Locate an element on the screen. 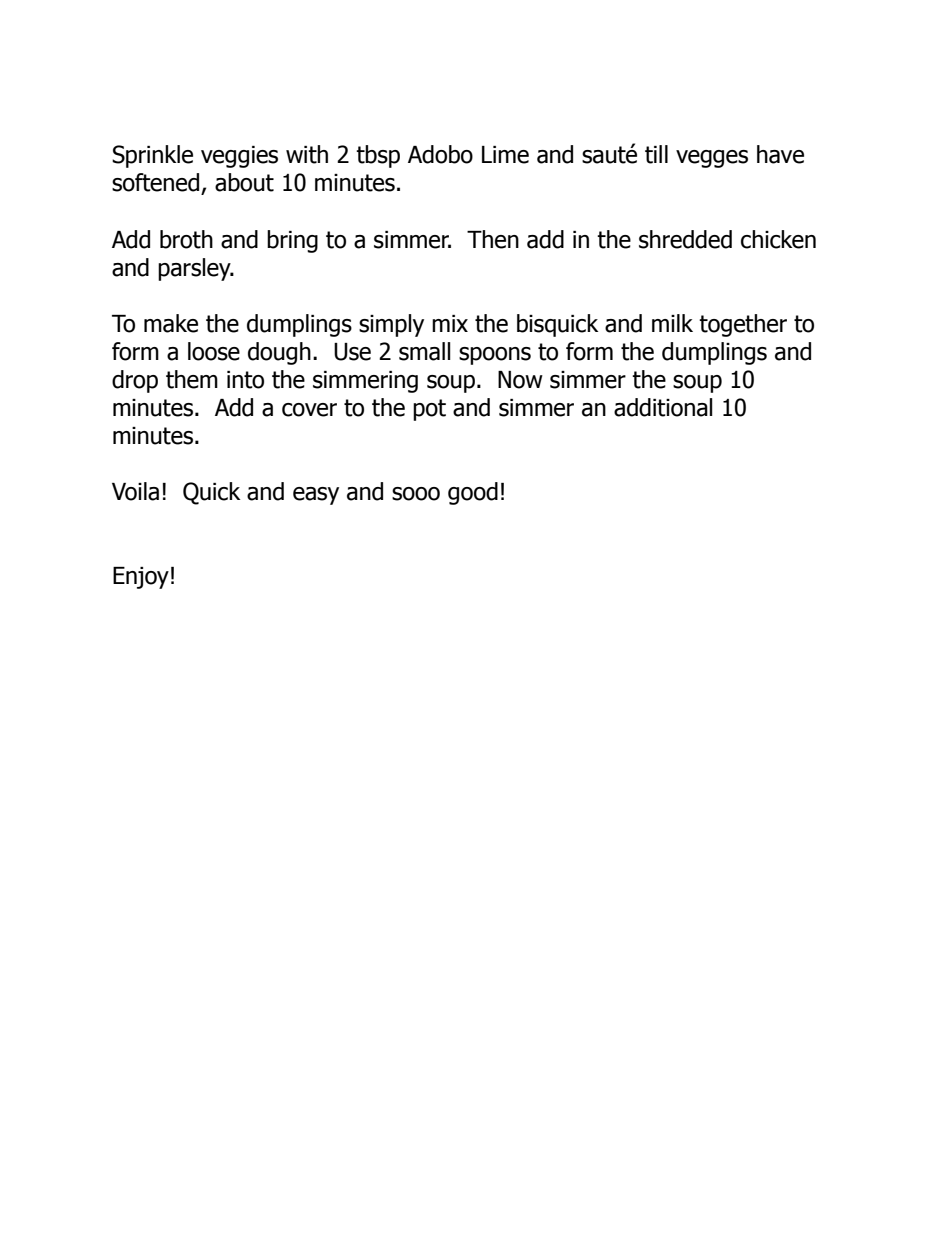 The image size is (952, 1233). pot is located at coordinates (429, 410).
